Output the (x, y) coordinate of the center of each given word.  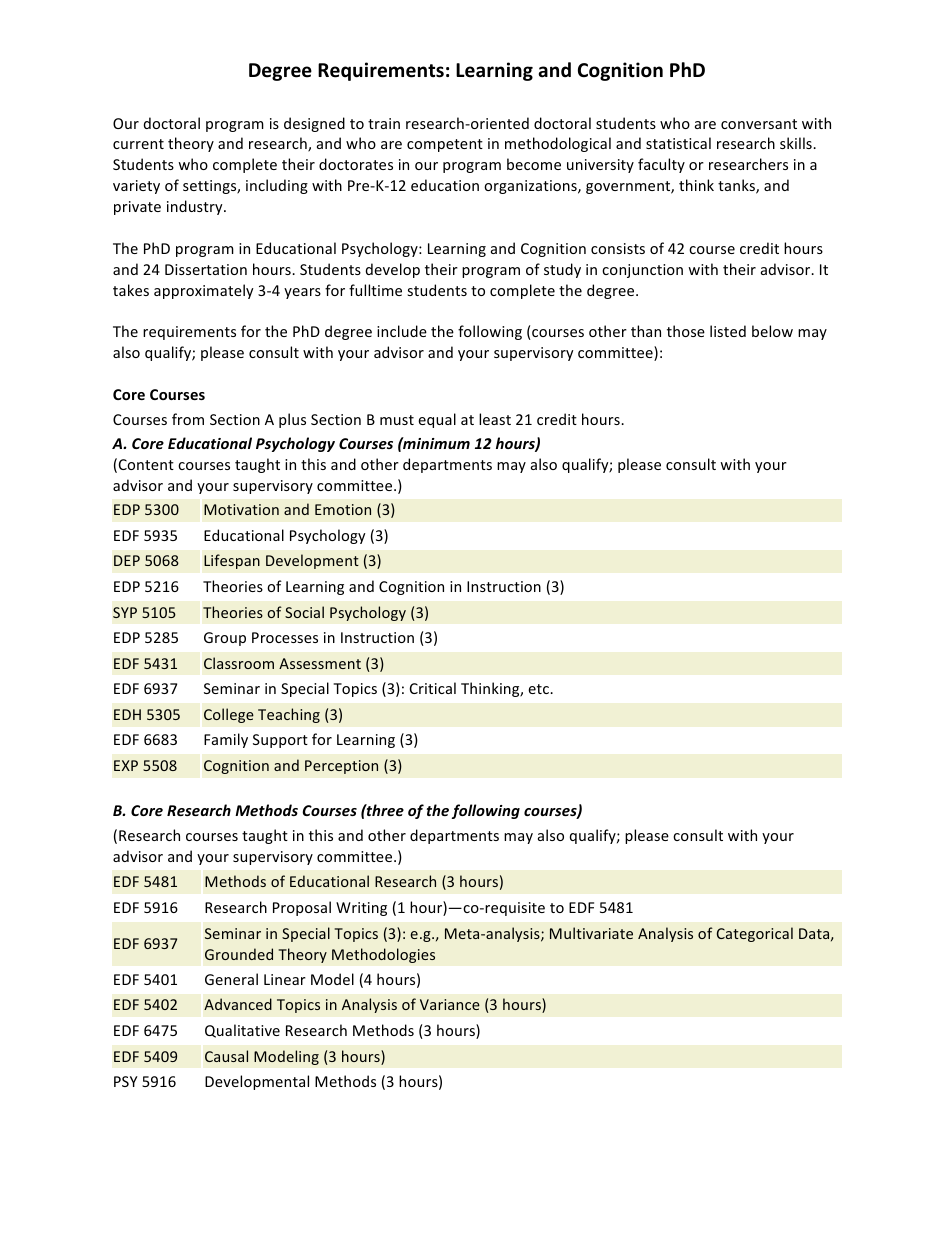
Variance (450, 1004)
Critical (433, 688)
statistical (678, 143)
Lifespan (232, 561)
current (138, 144)
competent (445, 145)
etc (539, 689)
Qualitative (242, 1031)
